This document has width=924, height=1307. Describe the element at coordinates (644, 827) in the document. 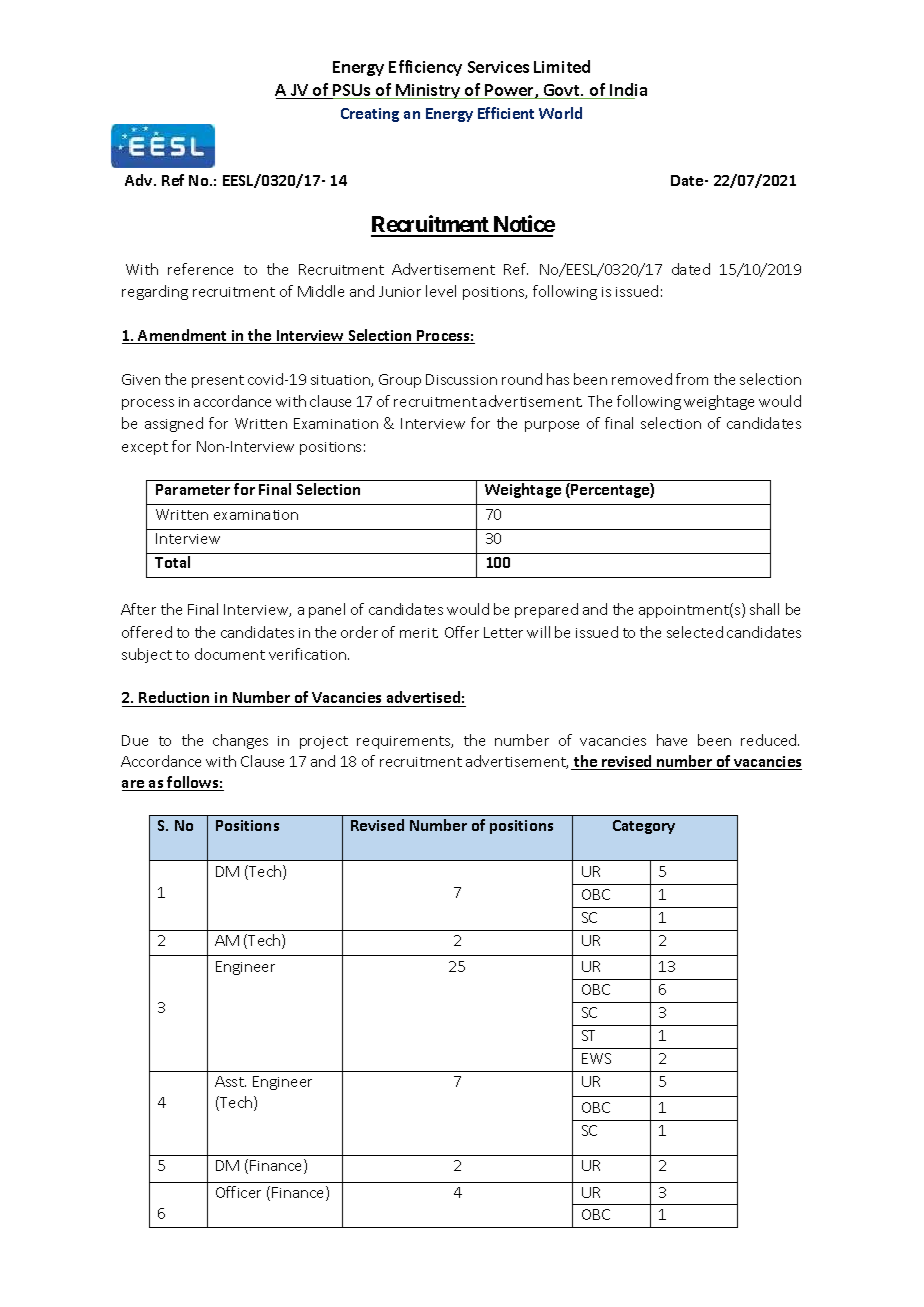

I see `Category` at that location.
